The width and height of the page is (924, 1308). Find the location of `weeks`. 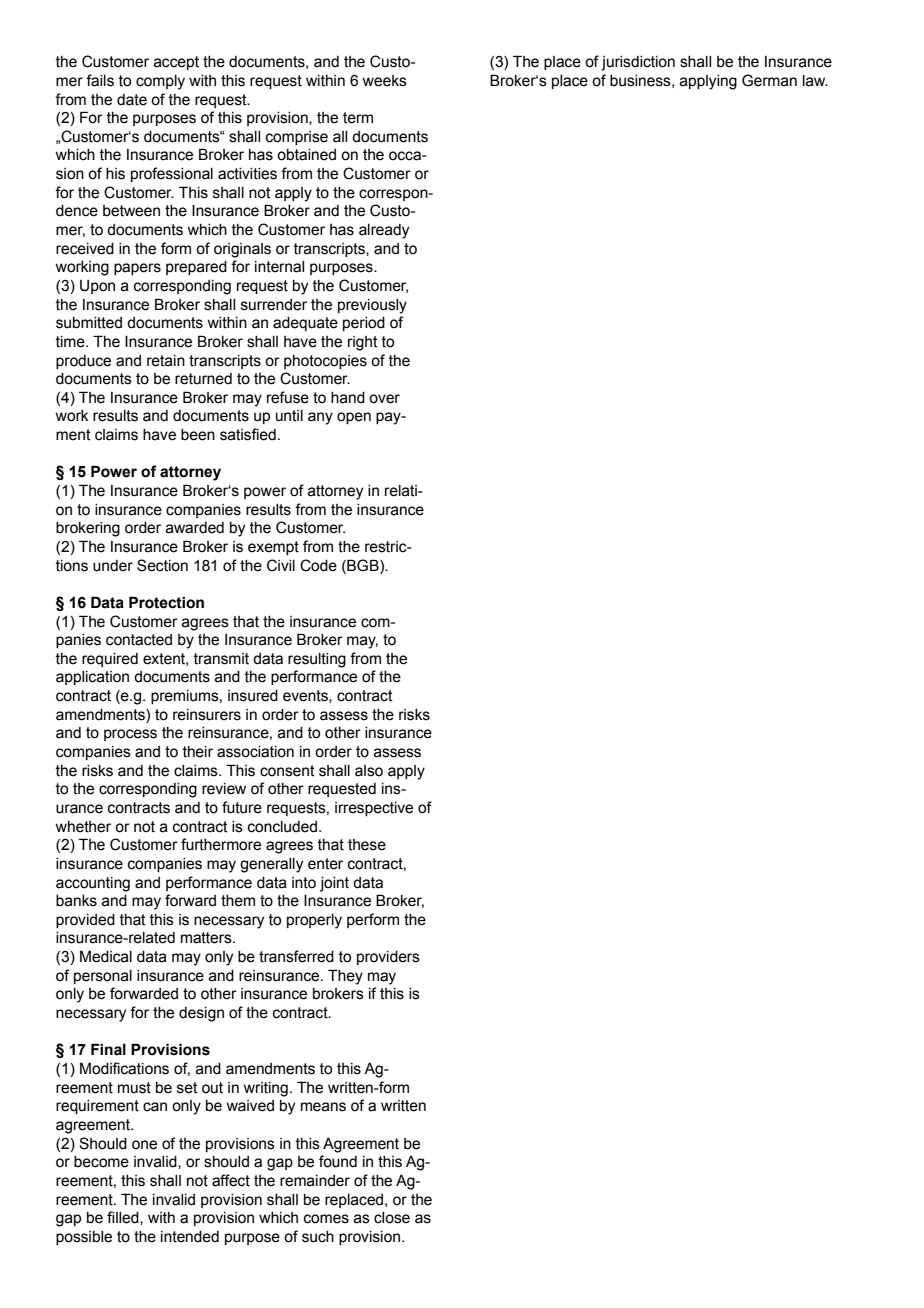

weeks is located at coordinates (384, 81).
